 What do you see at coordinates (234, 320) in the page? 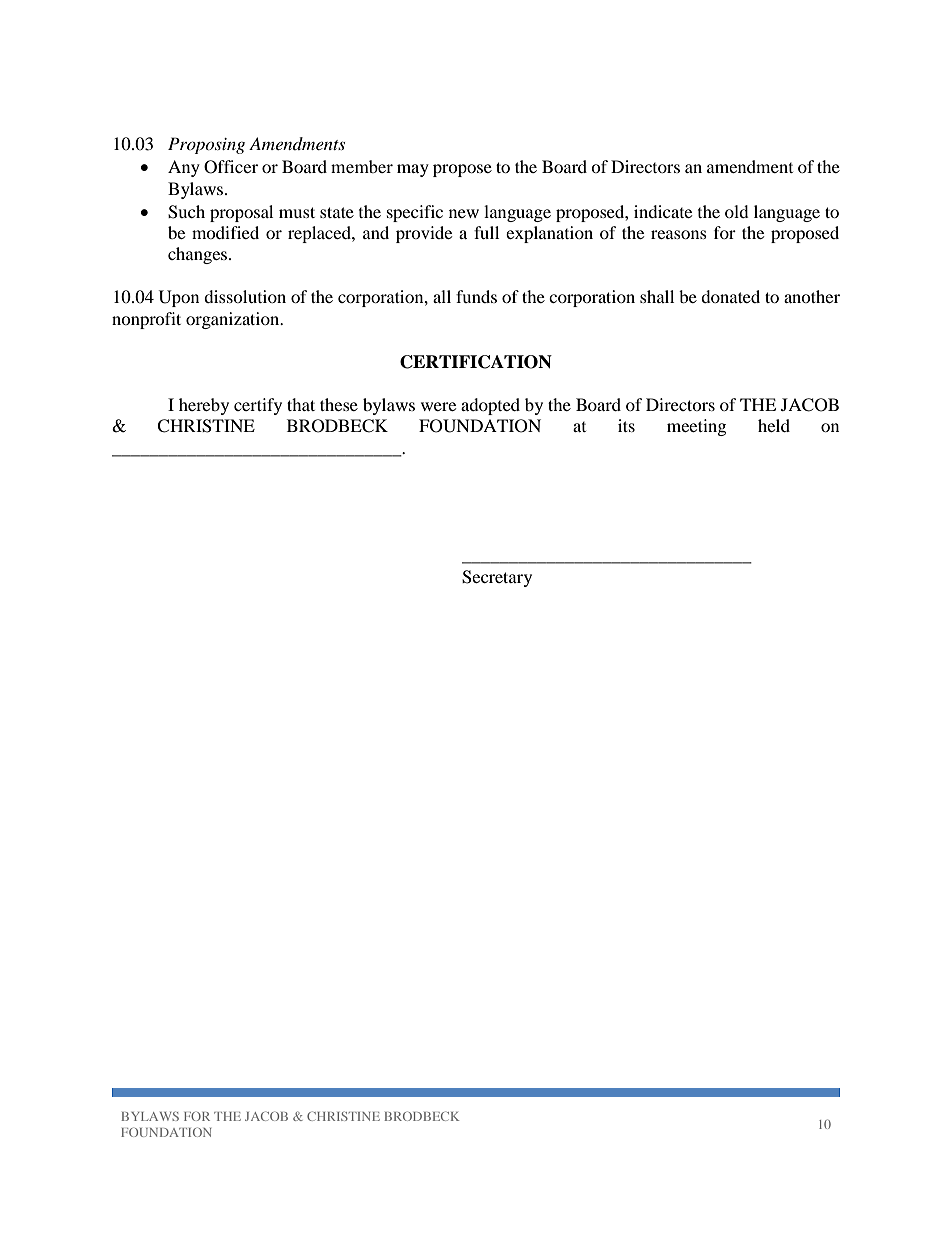
I see `organization` at bounding box center [234, 320].
